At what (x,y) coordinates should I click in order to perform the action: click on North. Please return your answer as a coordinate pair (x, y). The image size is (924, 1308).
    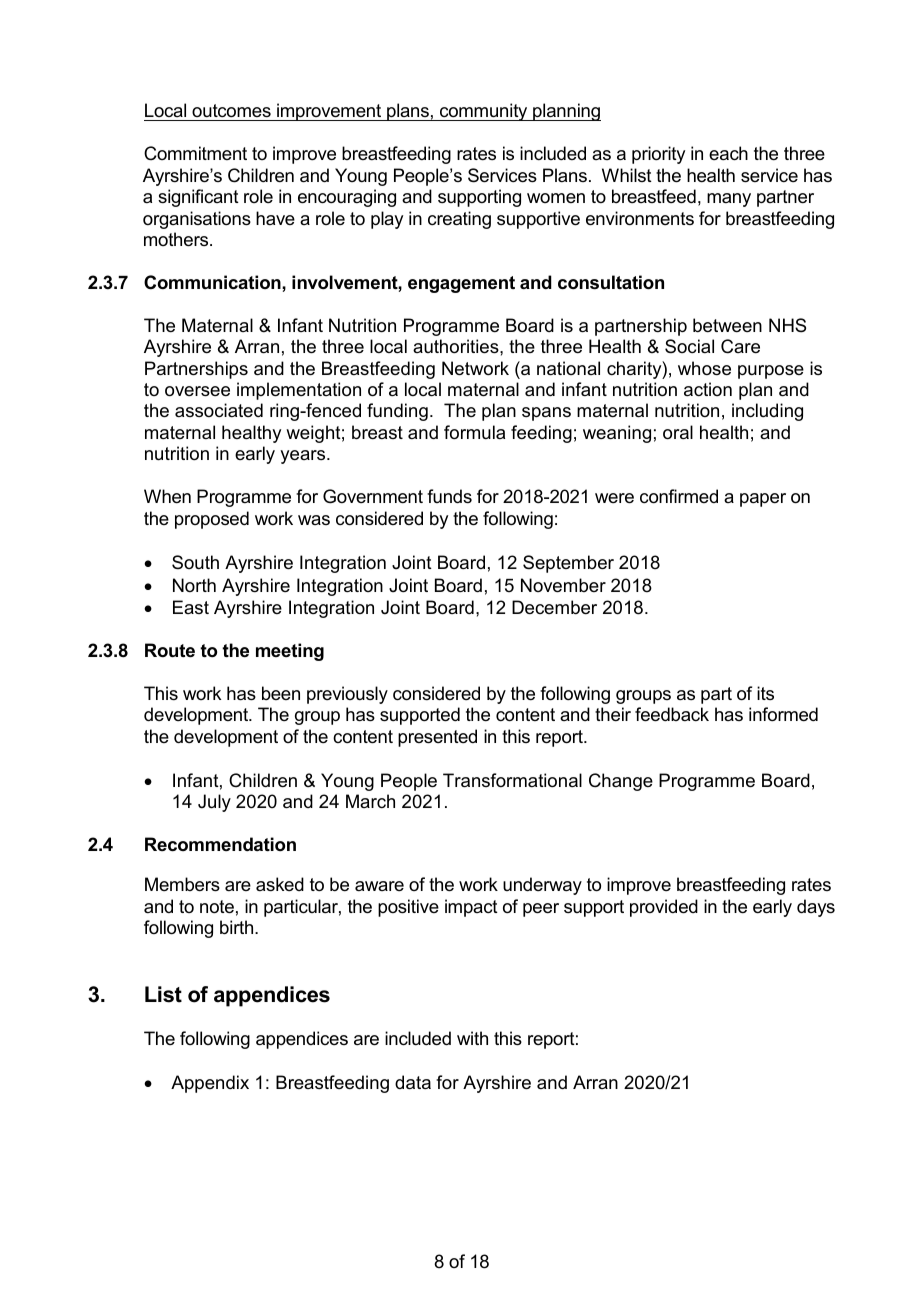
    Looking at the image, I should click on (194, 585).
